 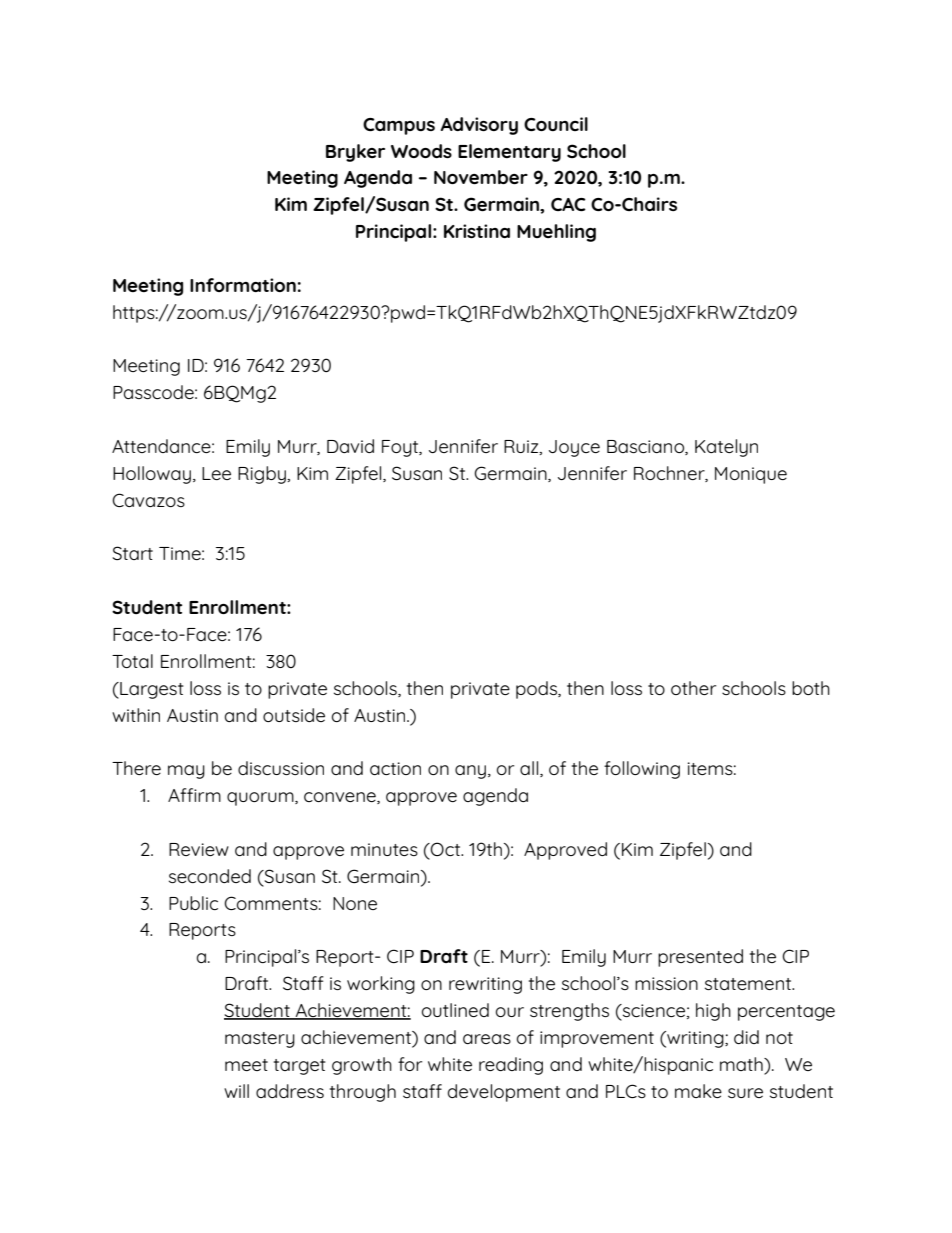 What do you see at coordinates (446, 849) in the document?
I see `Oct` at bounding box center [446, 849].
